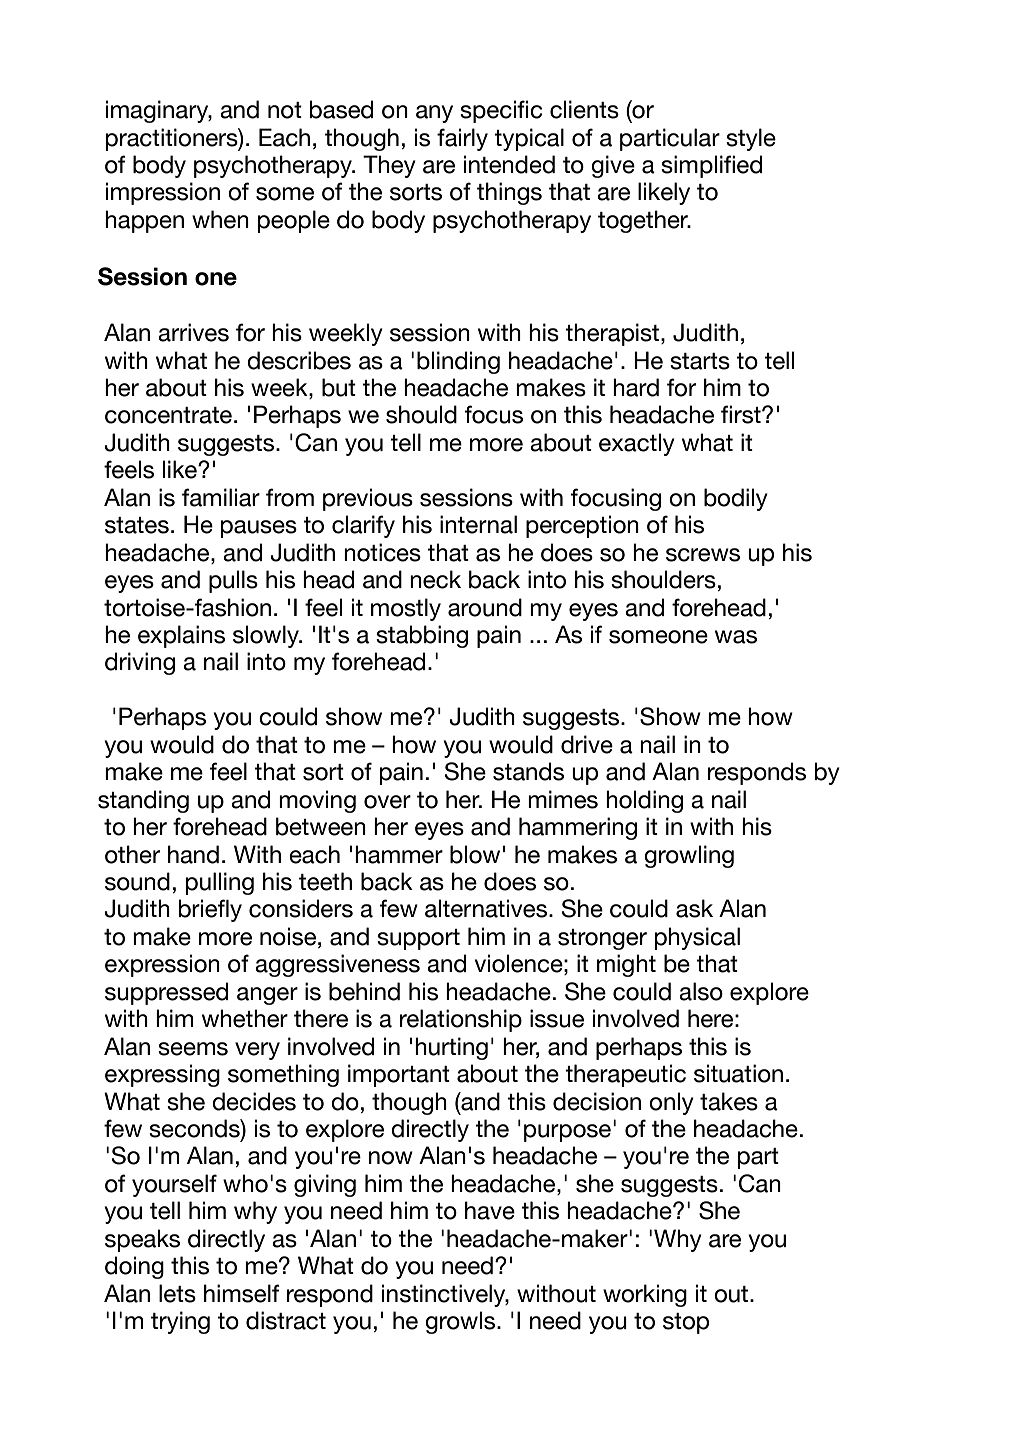  What do you see at coordinates (694, 908) in the image?
I see `ask` at bounding box center [694, 908].
